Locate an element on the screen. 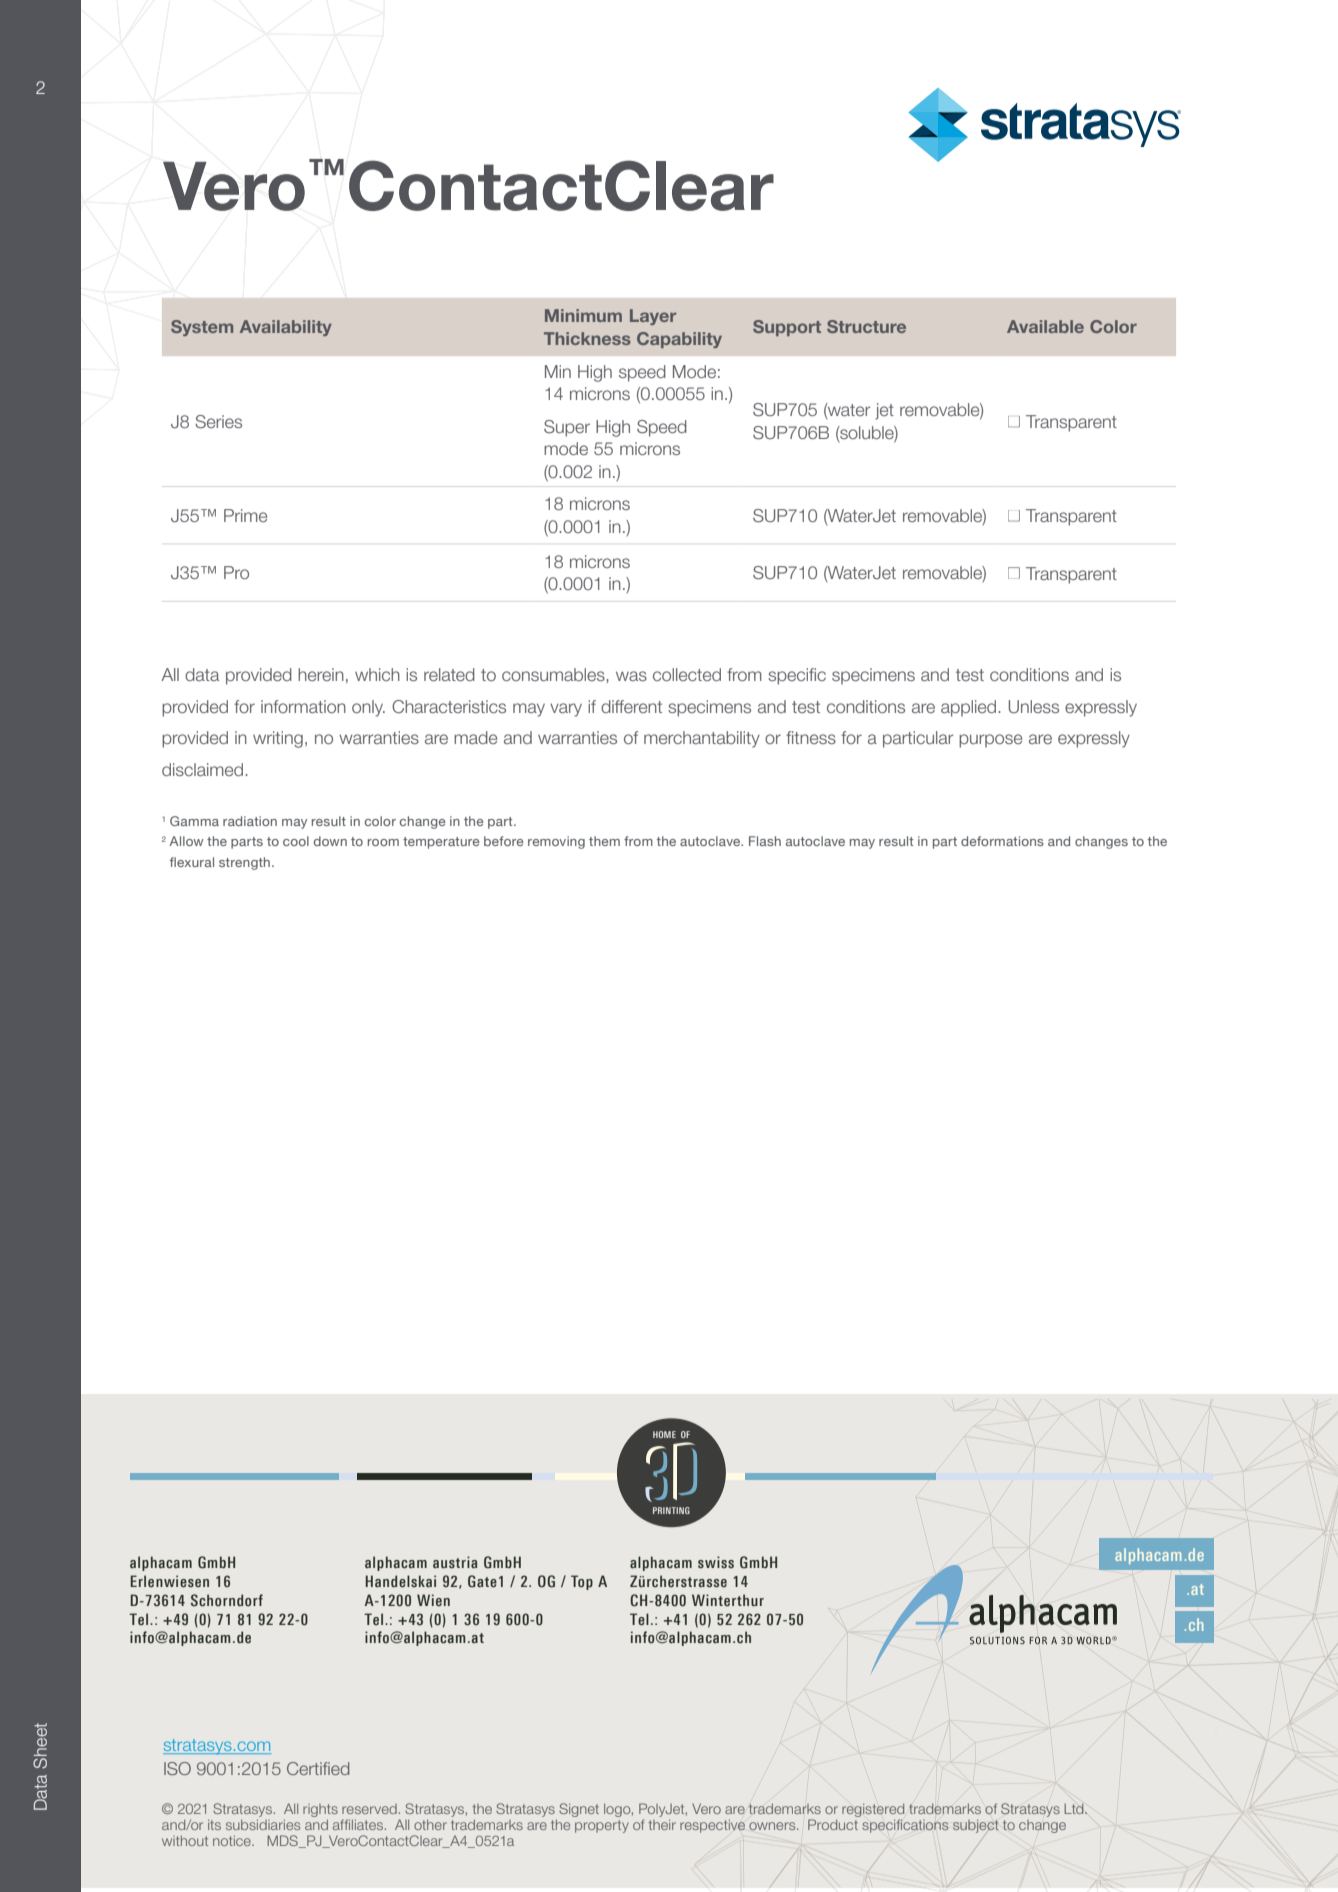  deformations is located at coordinates (1002, 841).
